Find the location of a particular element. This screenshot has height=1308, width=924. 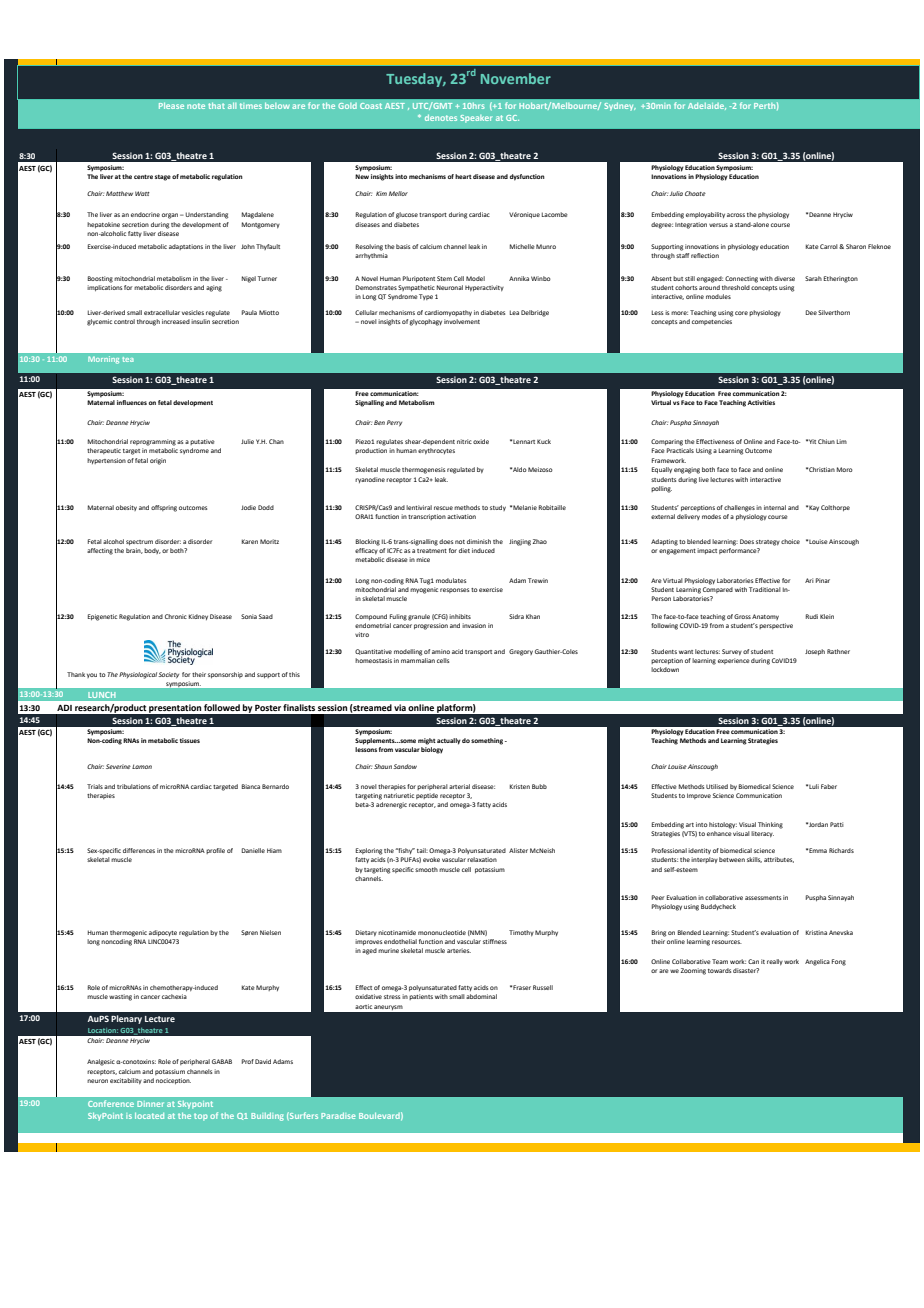

relaxation is located at coordinates (482, 859).
